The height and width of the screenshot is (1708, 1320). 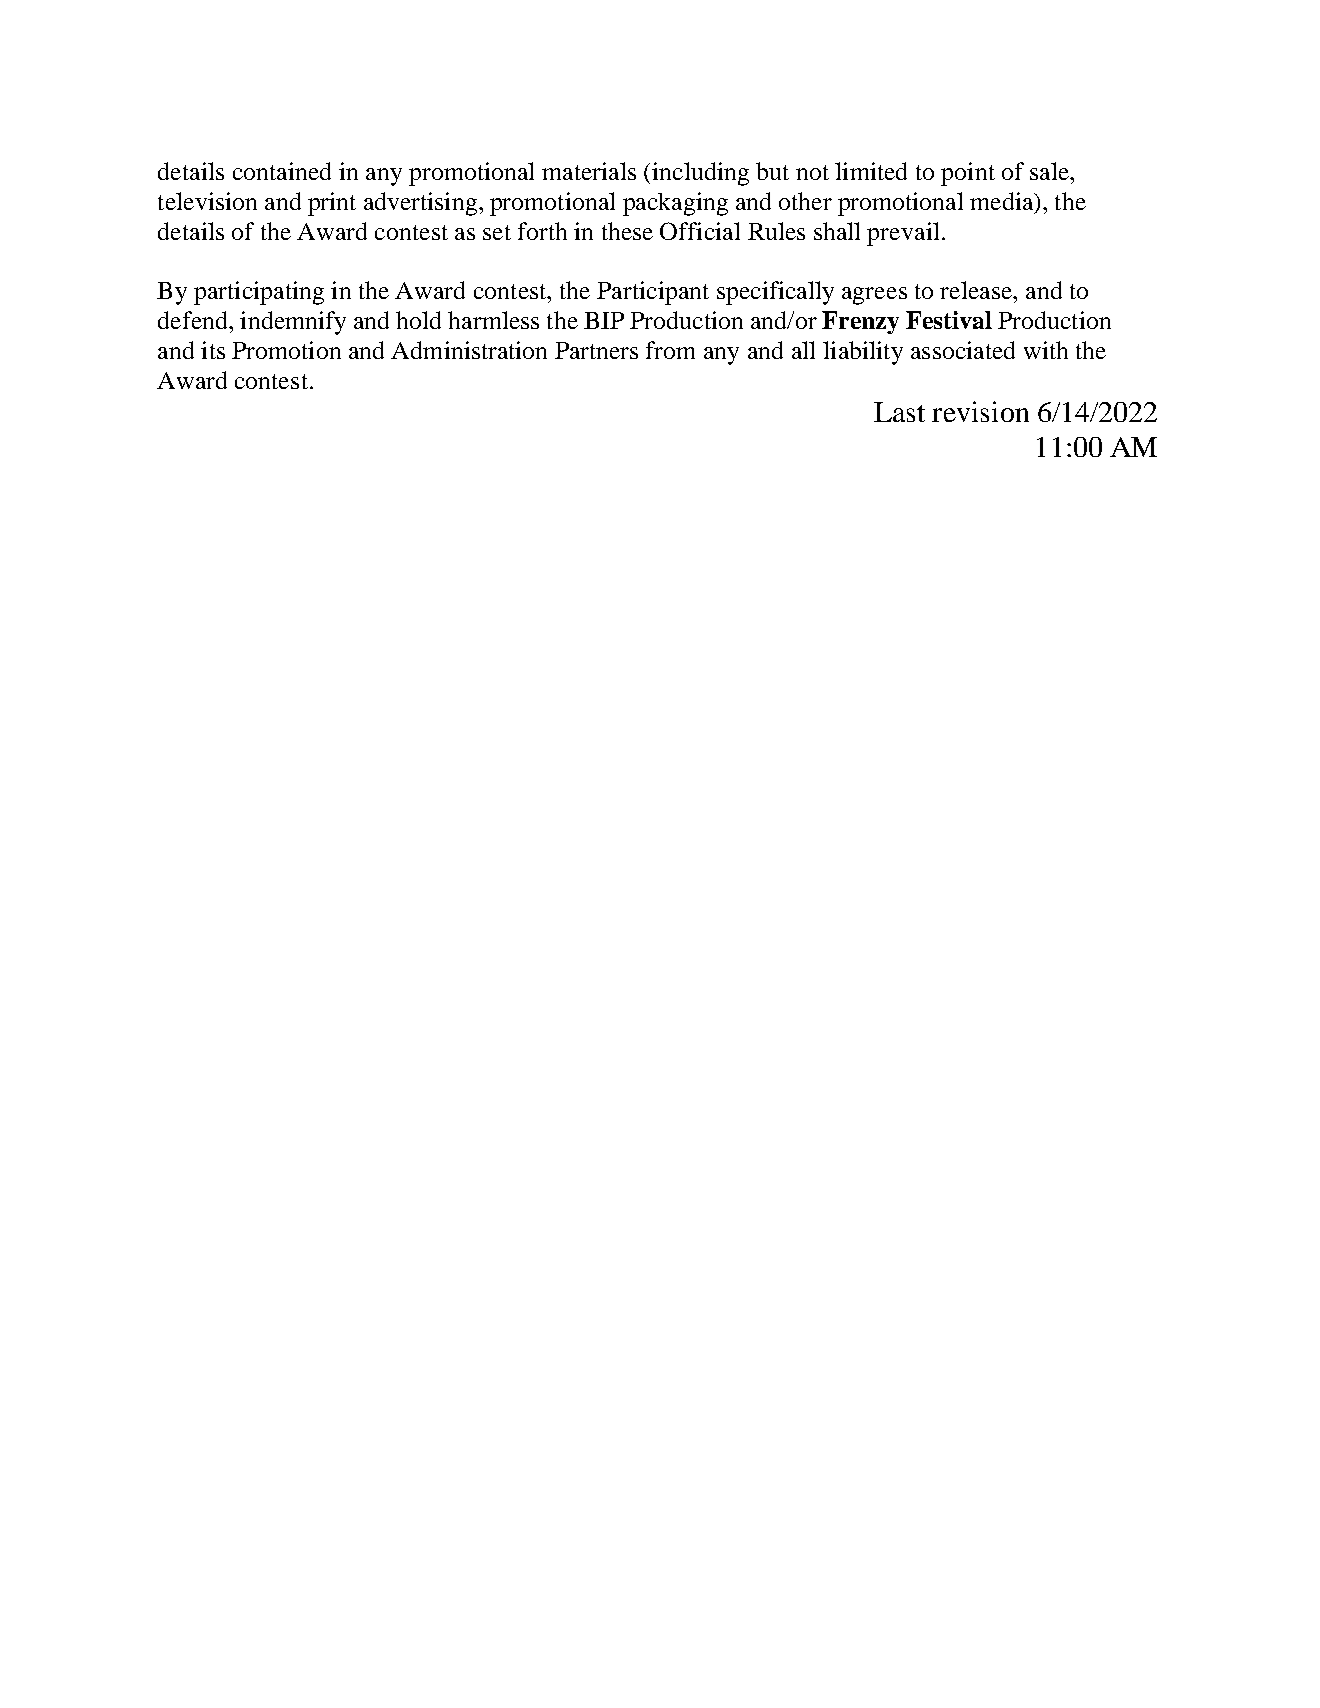 What do you see at coordinates (977, 290) in the screenshot?
I see `release` at bounding box center [977, 290].
